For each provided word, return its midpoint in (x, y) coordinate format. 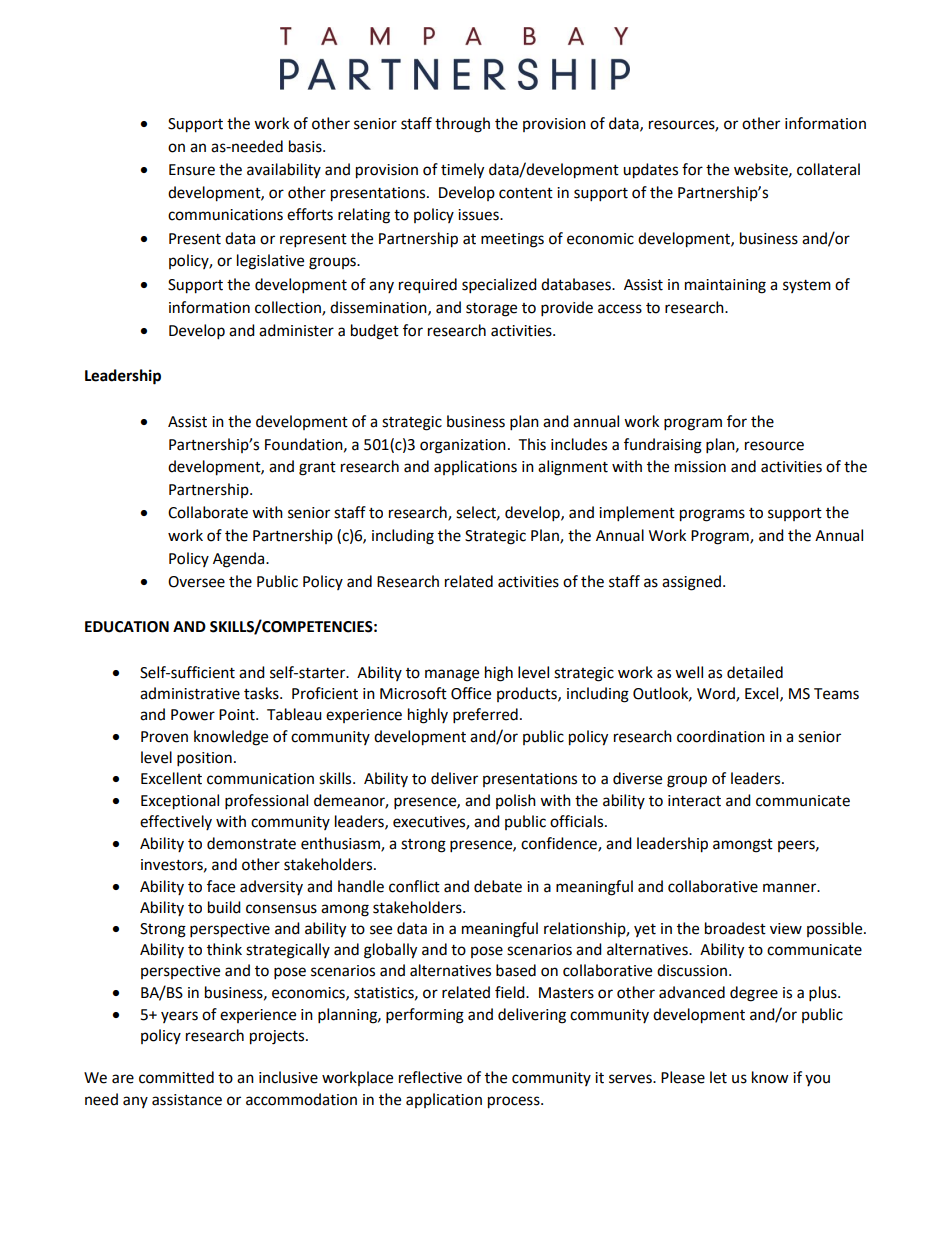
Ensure (192, 170)
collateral (828, 169)
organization (463, 446)
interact (694, 801)
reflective (430, 1077)
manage (452, 675)
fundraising (663, 446)
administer (296, 330)
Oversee (196, 582)
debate (498, 886)
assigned (691, 583)
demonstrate (251, 843)
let (718, 1077)
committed (176, 1077)
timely (462, 171)
